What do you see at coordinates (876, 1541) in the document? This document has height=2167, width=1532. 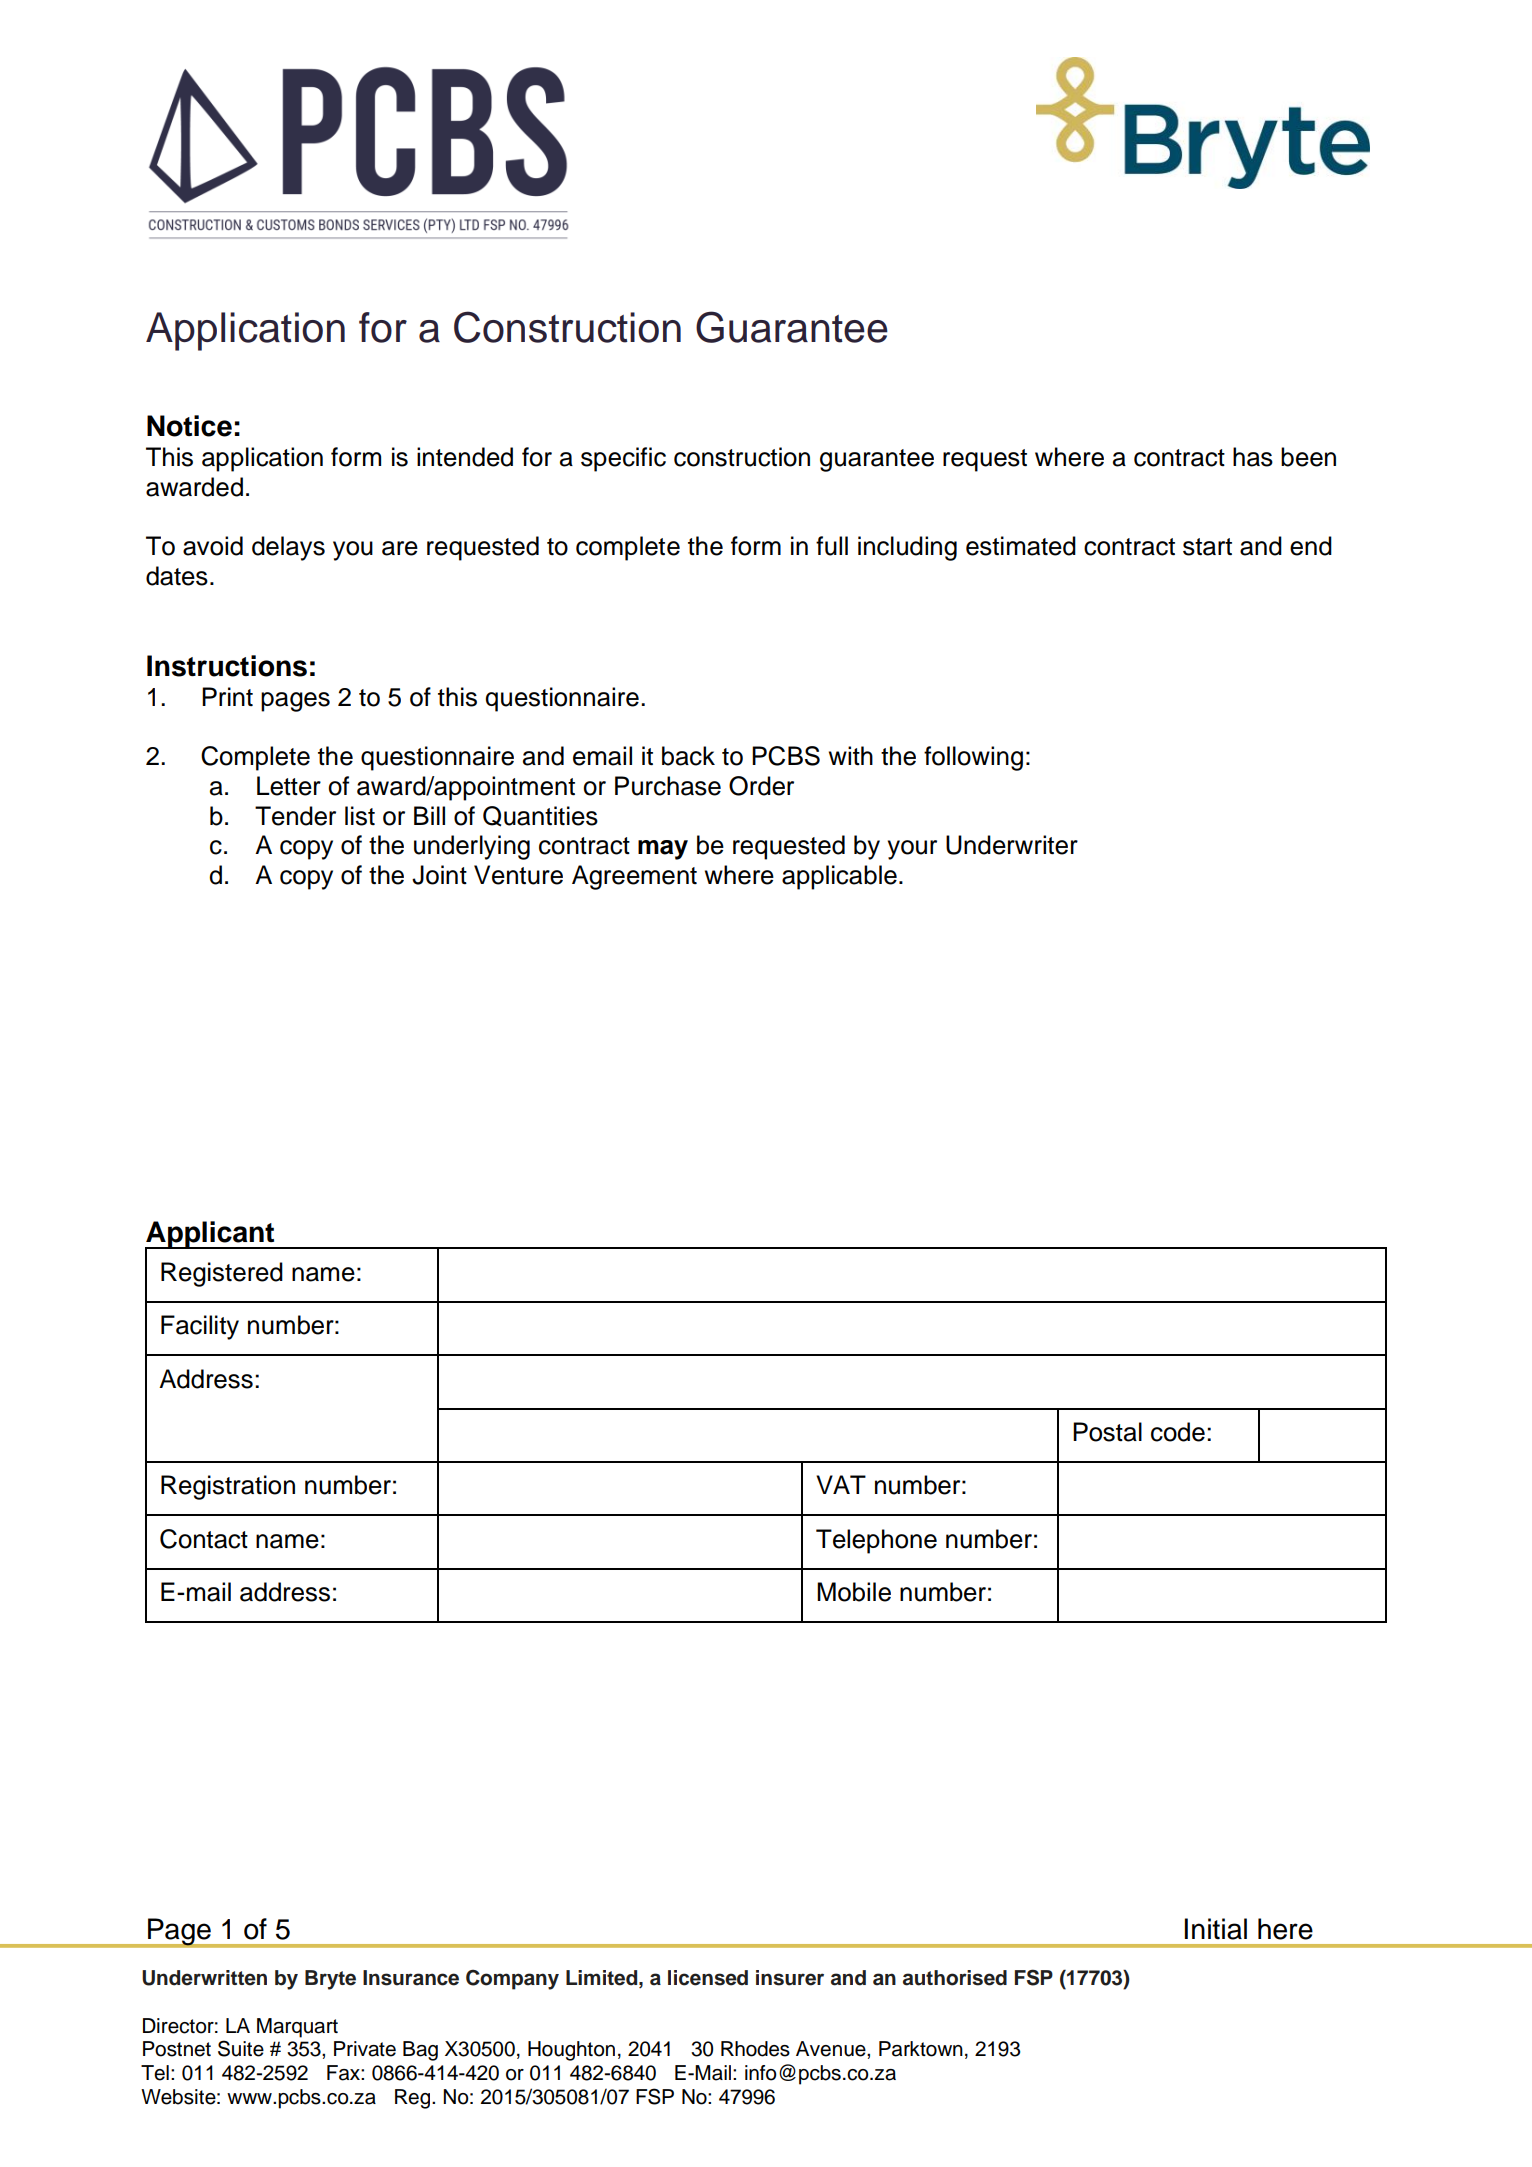 I see `Telephone` at bounding box center [876, 1541].
